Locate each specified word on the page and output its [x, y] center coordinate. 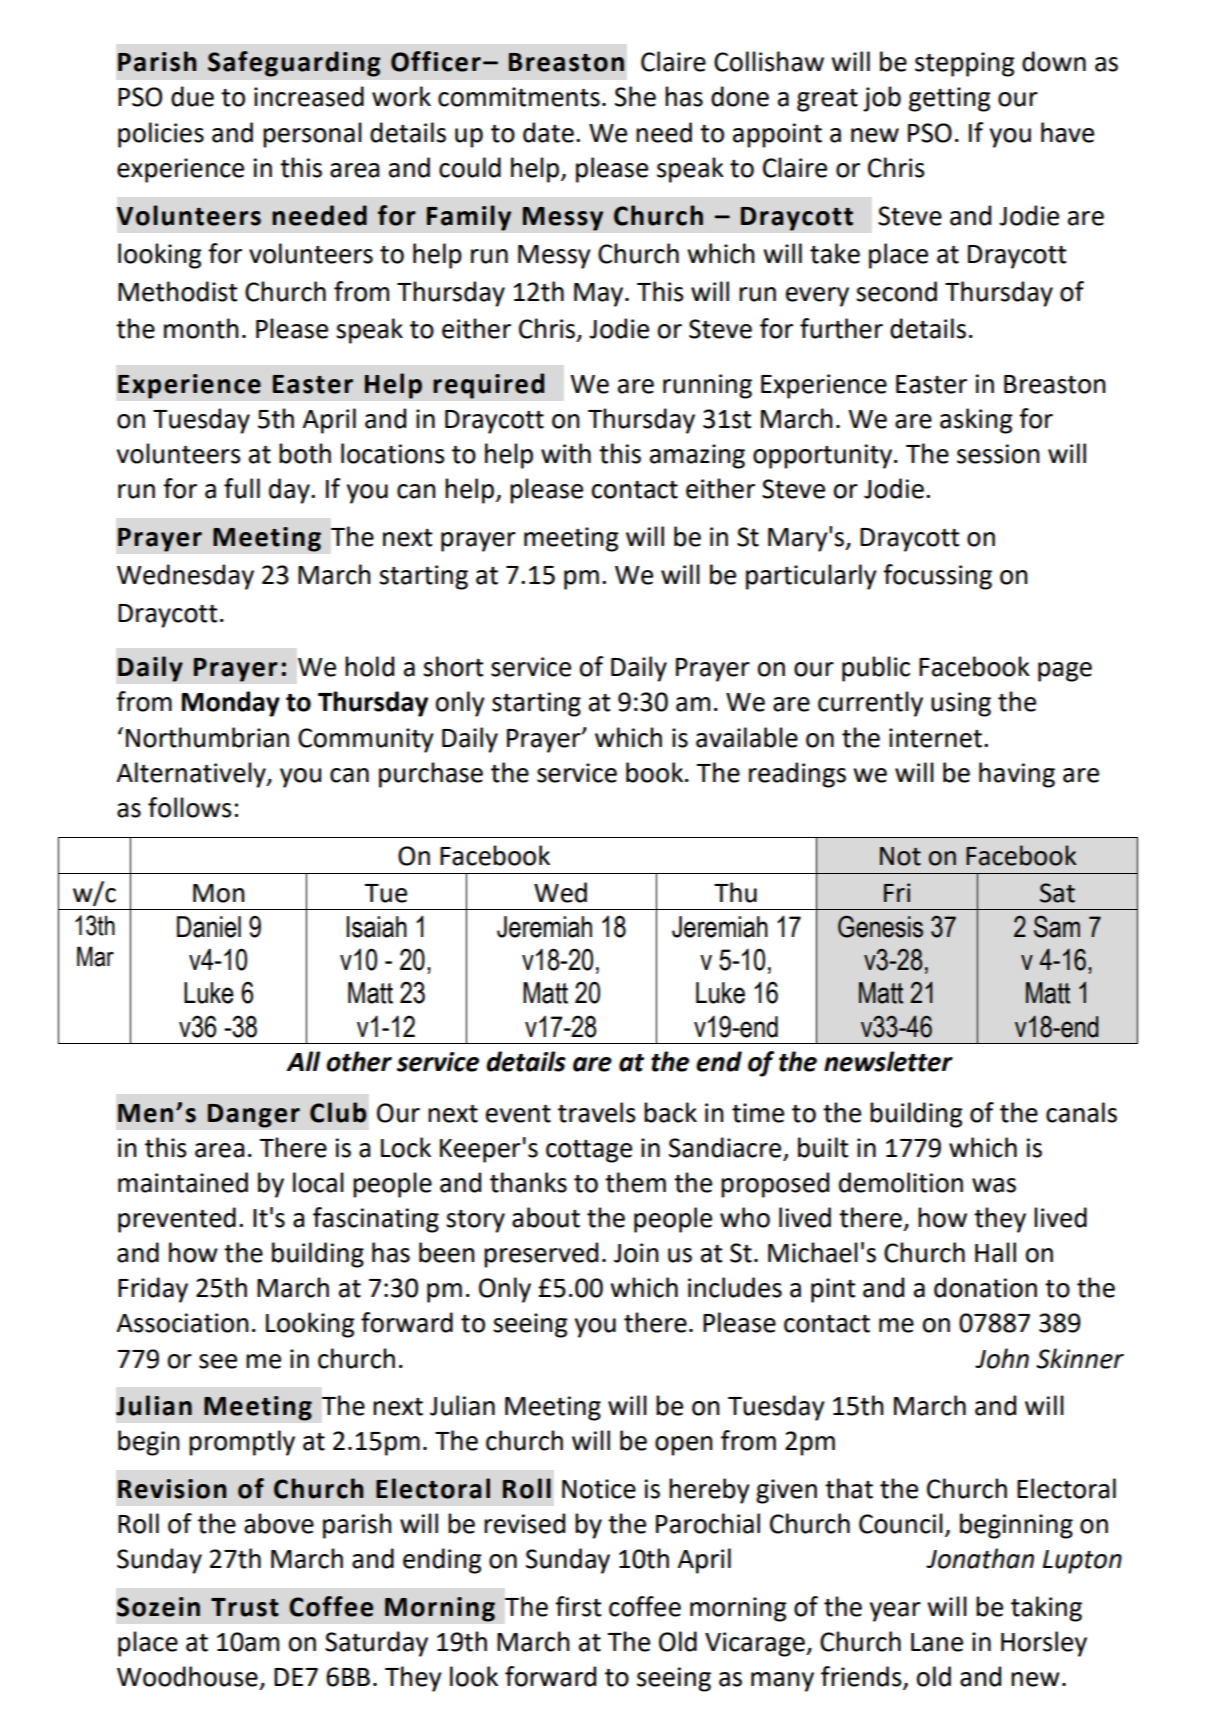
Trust [245, 1607]
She [635, 96]
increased [309, 96]
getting [950, 99]
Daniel [209, 927]
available [747, 737]
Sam [1057, 927]
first [578, 1606]
